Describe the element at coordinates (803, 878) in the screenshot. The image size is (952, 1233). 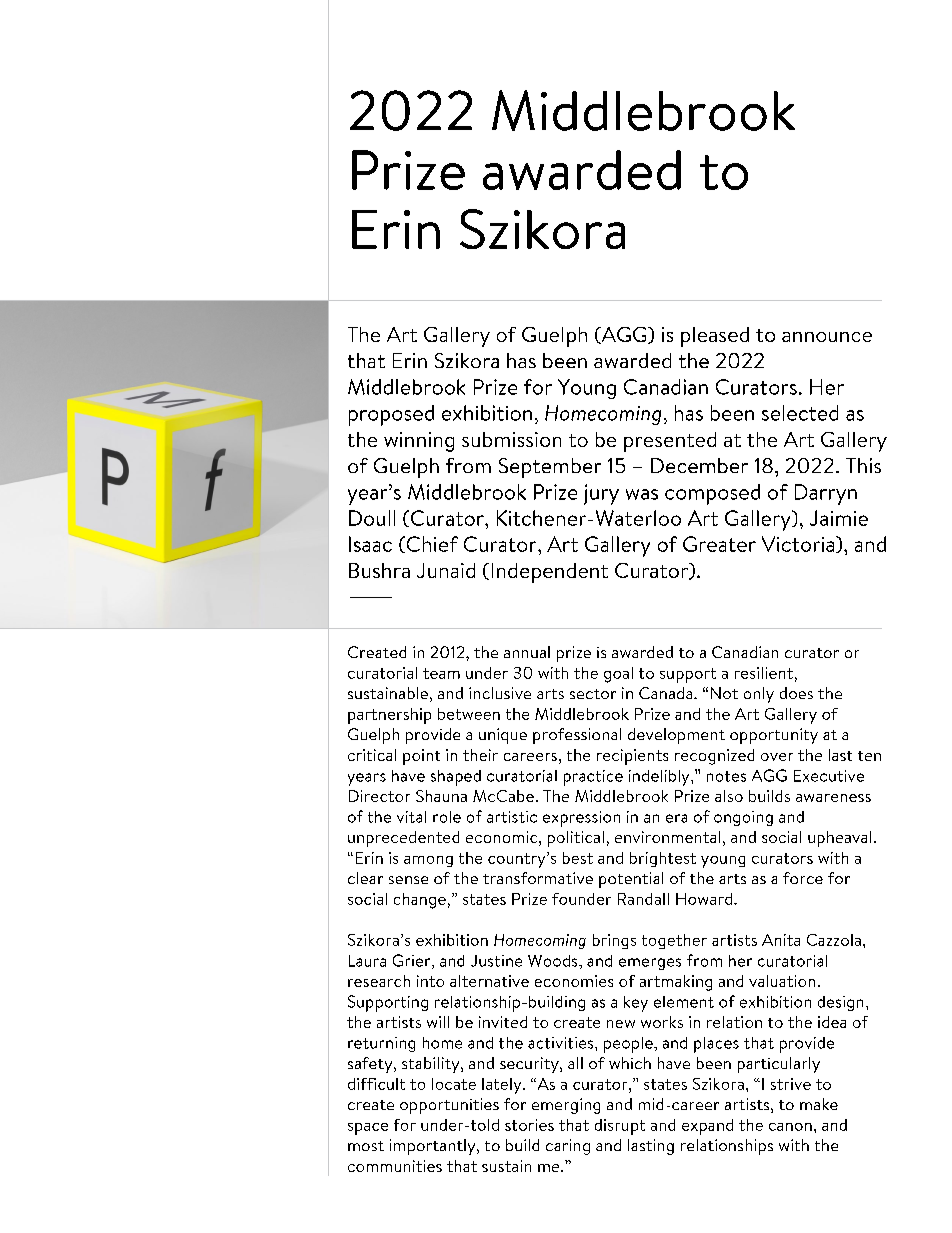
I see `force` at that location.
